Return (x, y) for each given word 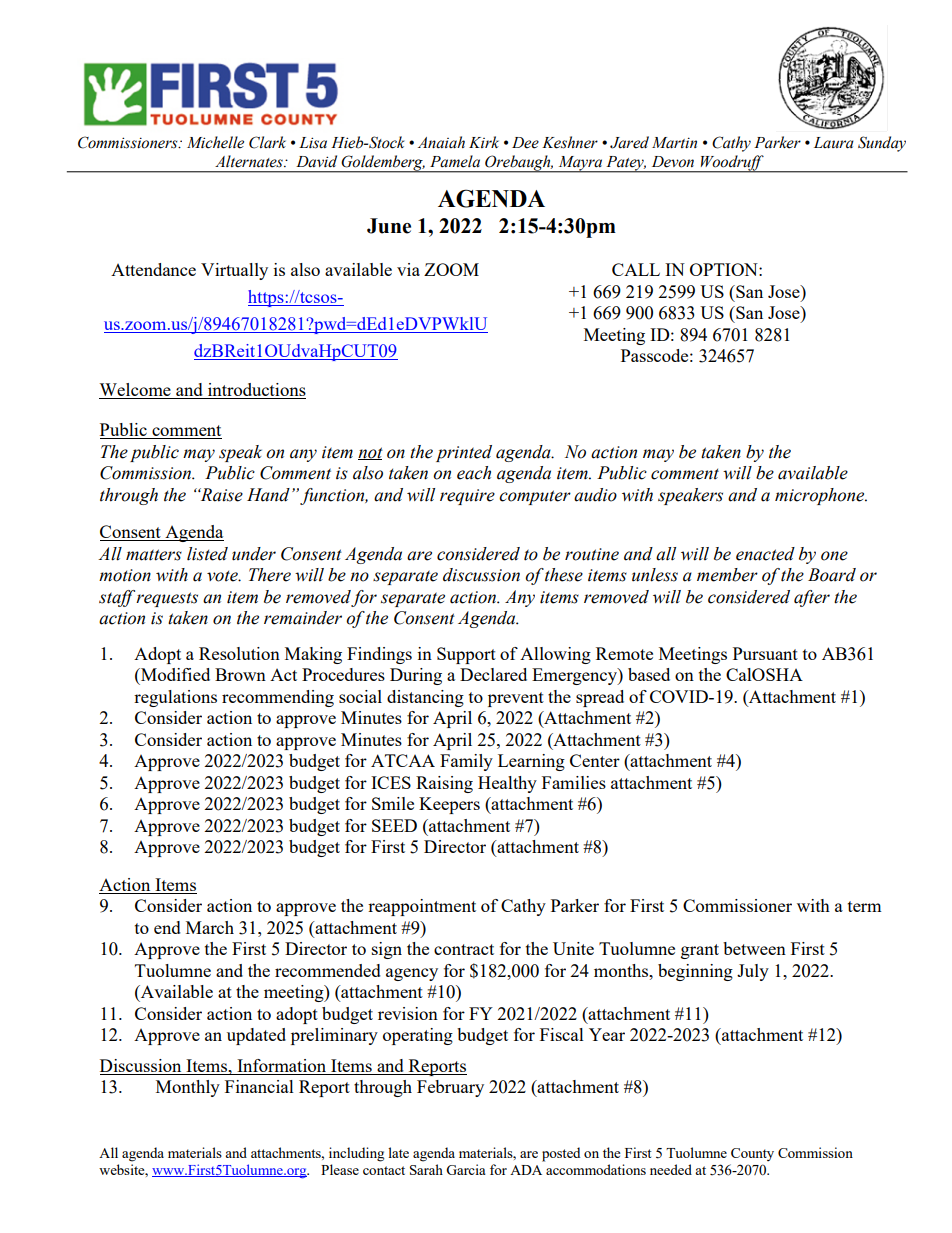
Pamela (455, 161)
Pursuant (765, 653)
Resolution (239, 653)
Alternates (250, 161)
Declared (493, 674)
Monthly (188, 1088)
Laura (834, 143)
